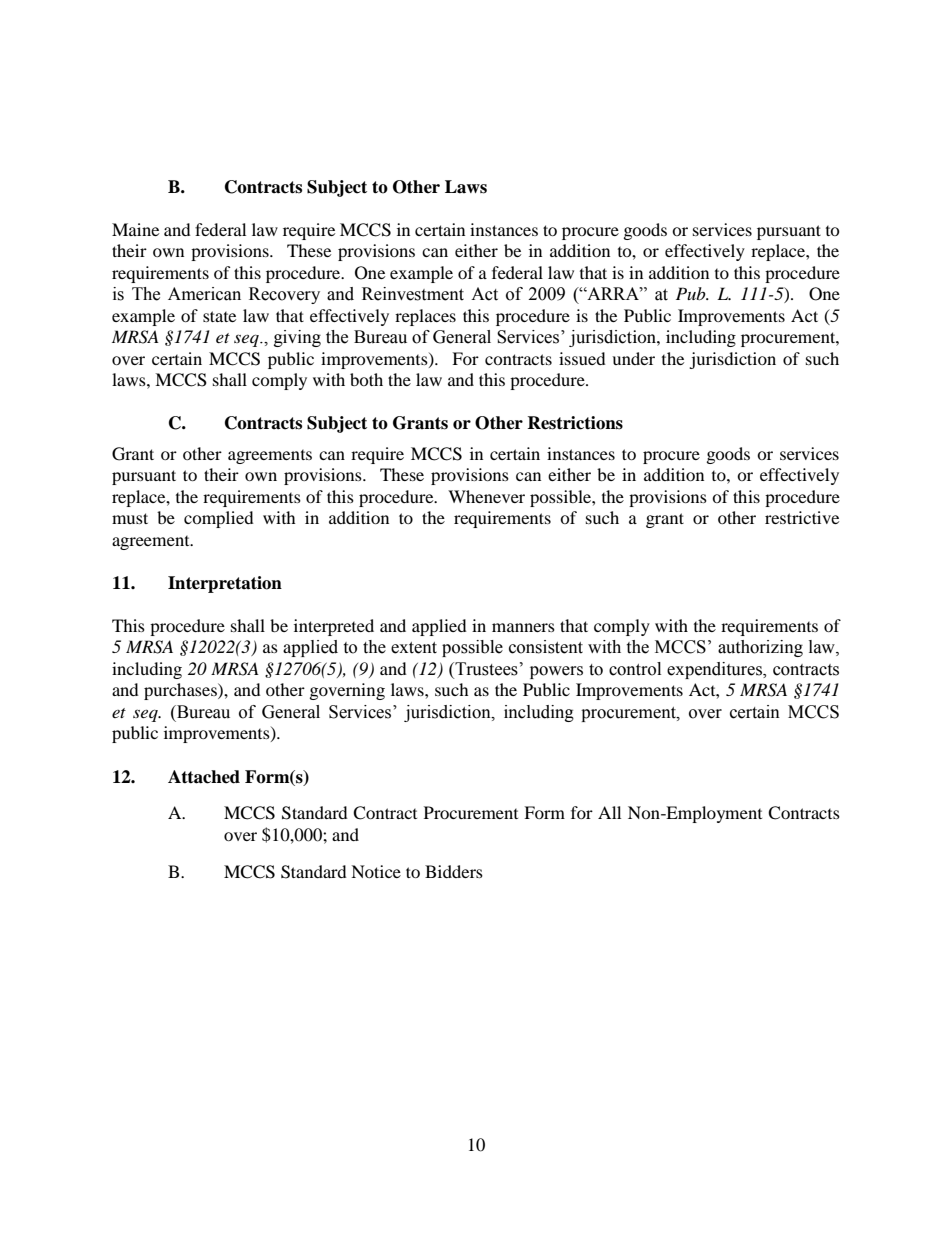  I want to click on manners, so click(523, 627).
